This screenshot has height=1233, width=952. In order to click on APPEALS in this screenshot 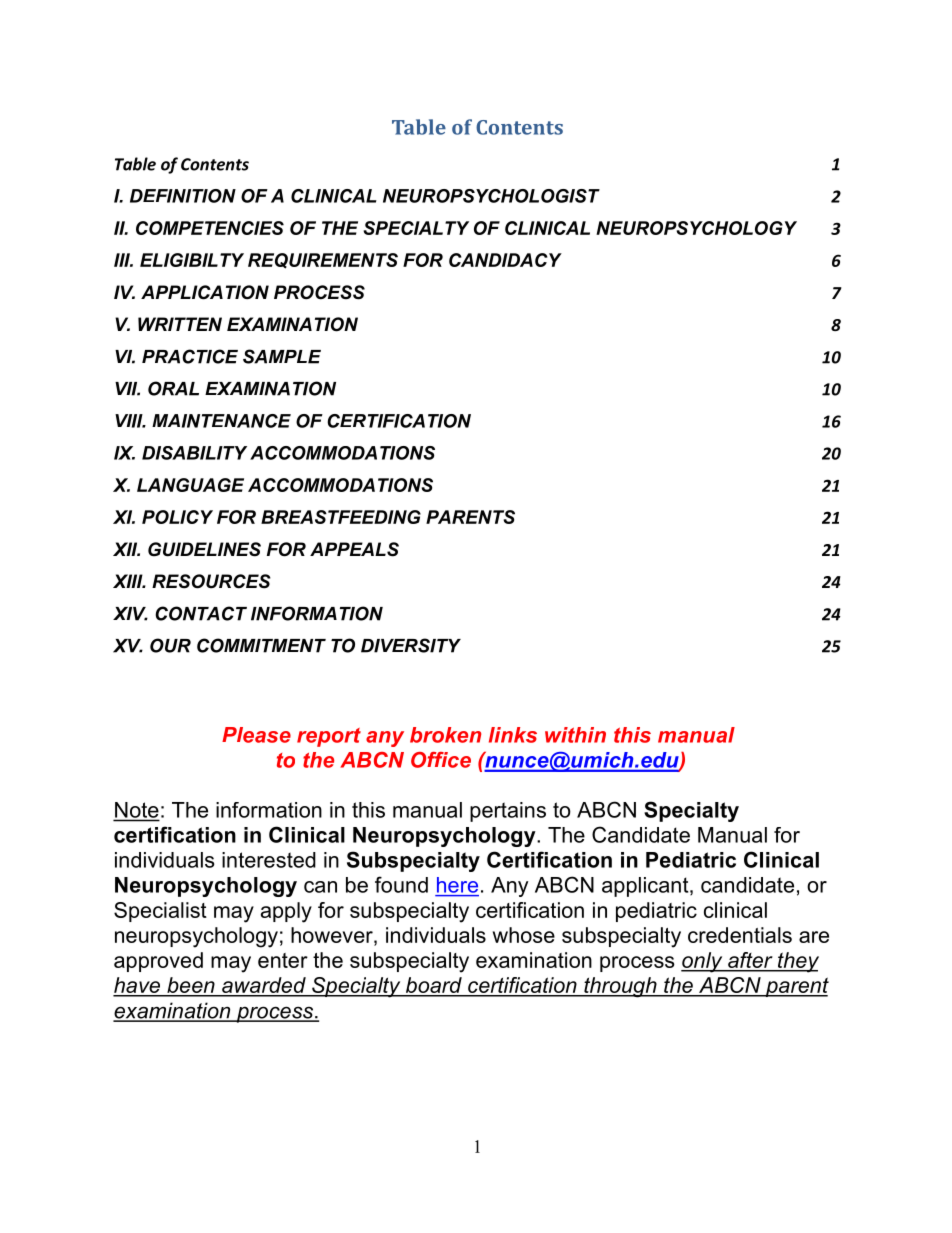, I will do `click(354, 549)`.
